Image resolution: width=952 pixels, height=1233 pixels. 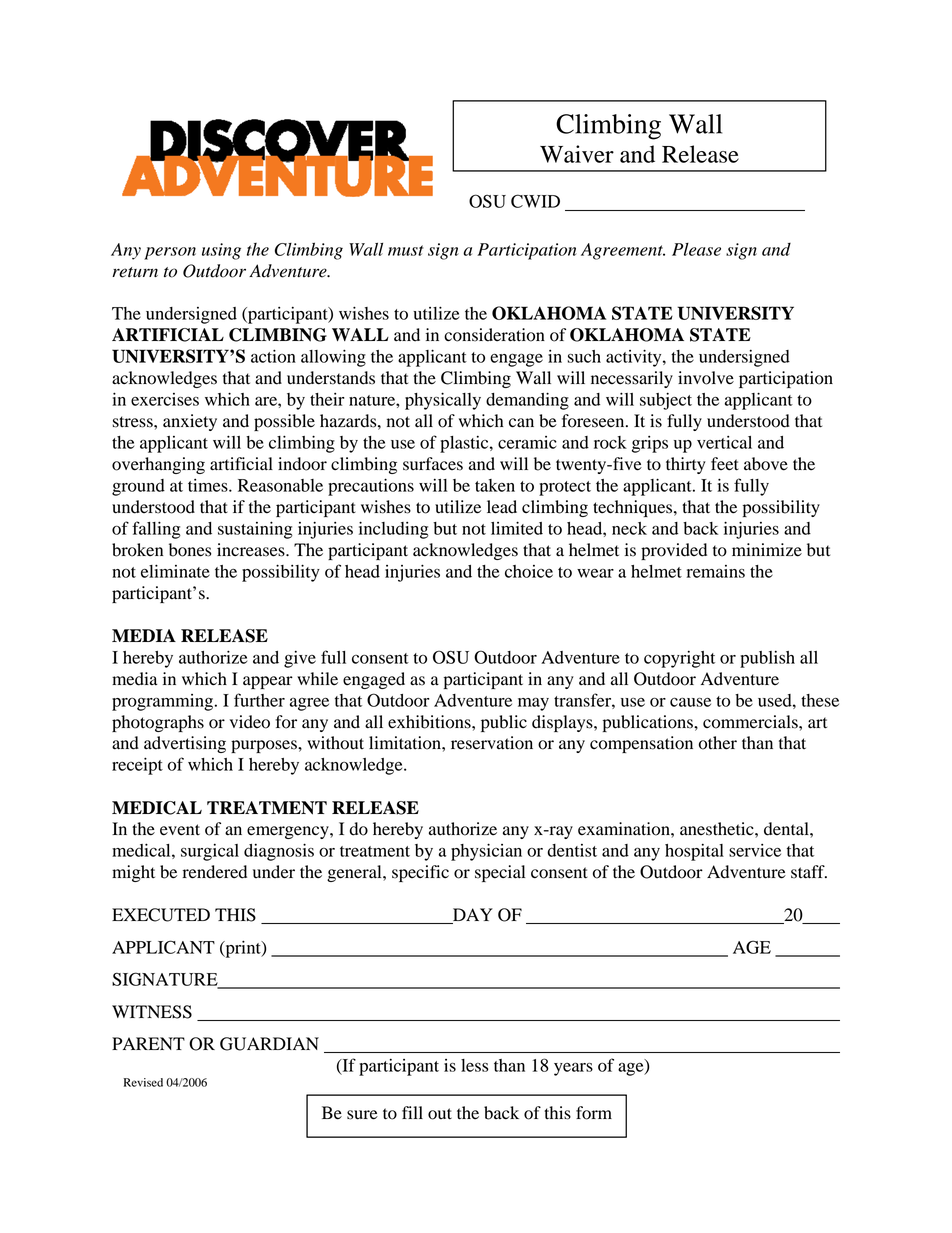 What do you see at coordinates (724, 442) in the screenshot?
I see `vertical` at bounding box center [724, 442].
